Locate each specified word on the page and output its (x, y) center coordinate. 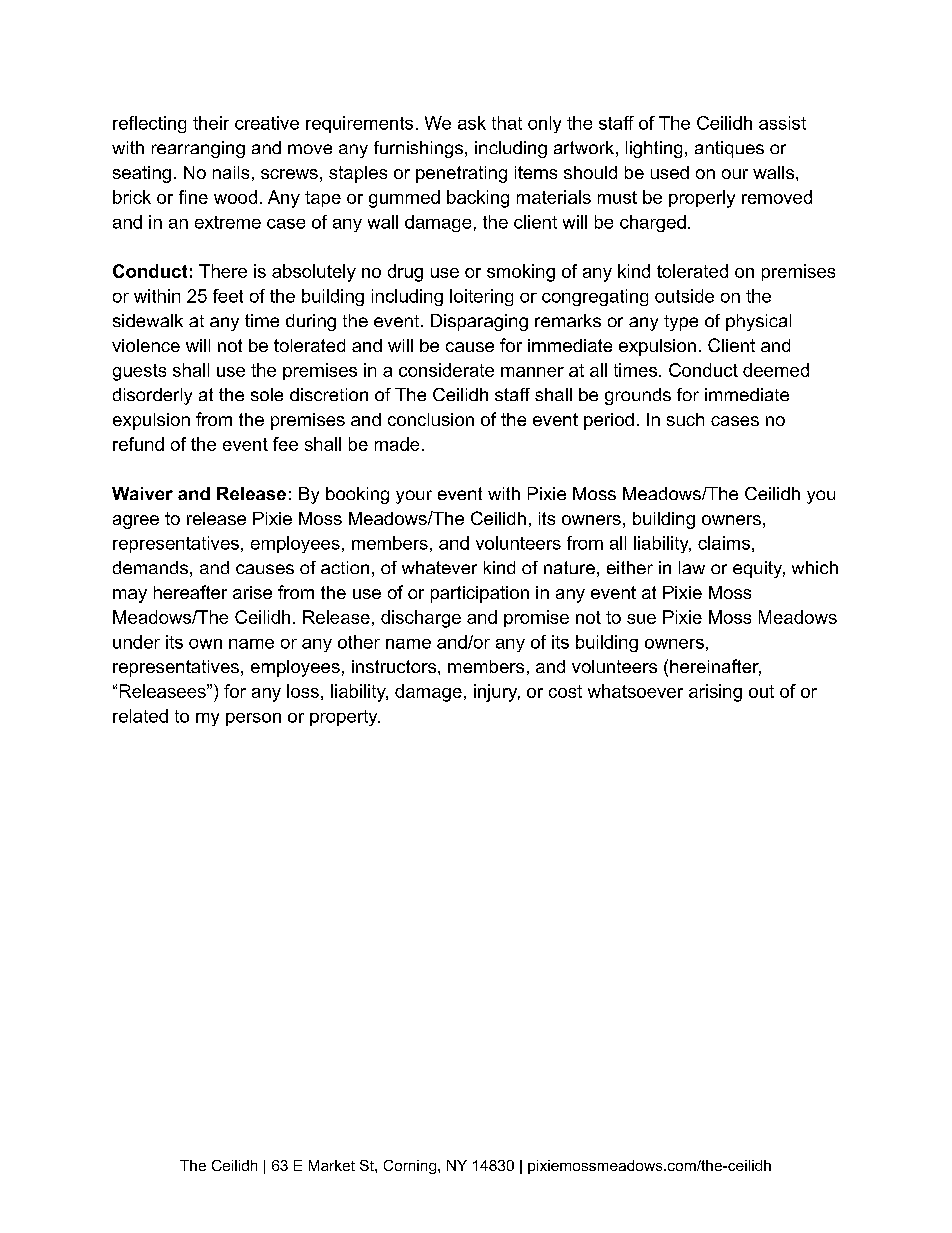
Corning (411, 1167)
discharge (421, 619)
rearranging (198, 149)
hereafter (190, 592)
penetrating (461, 174)
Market (332, 1165)
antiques (729, 149)
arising (715, 693)
